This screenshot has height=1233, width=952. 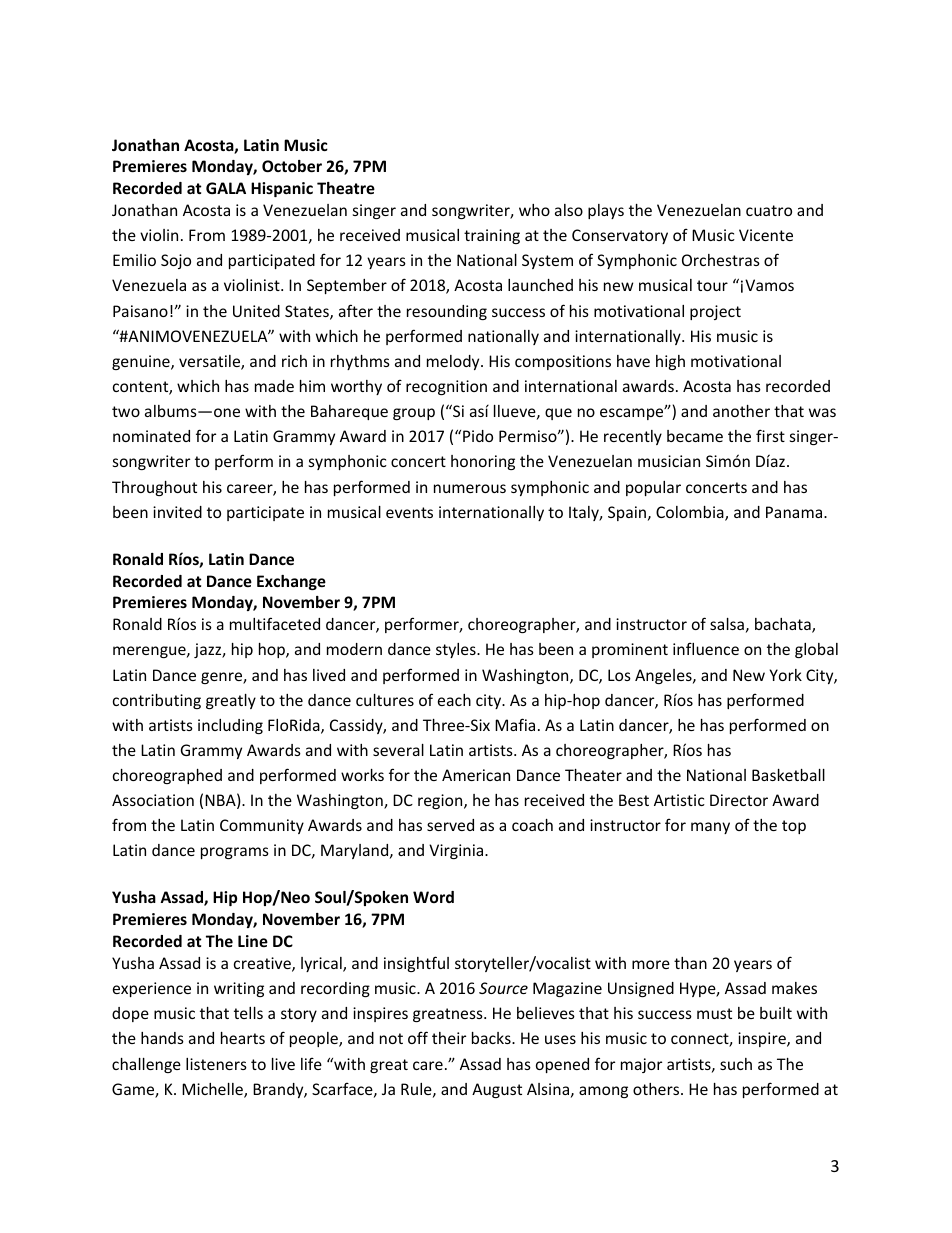 I want to click on GALA, so click(x=226, y=188).
